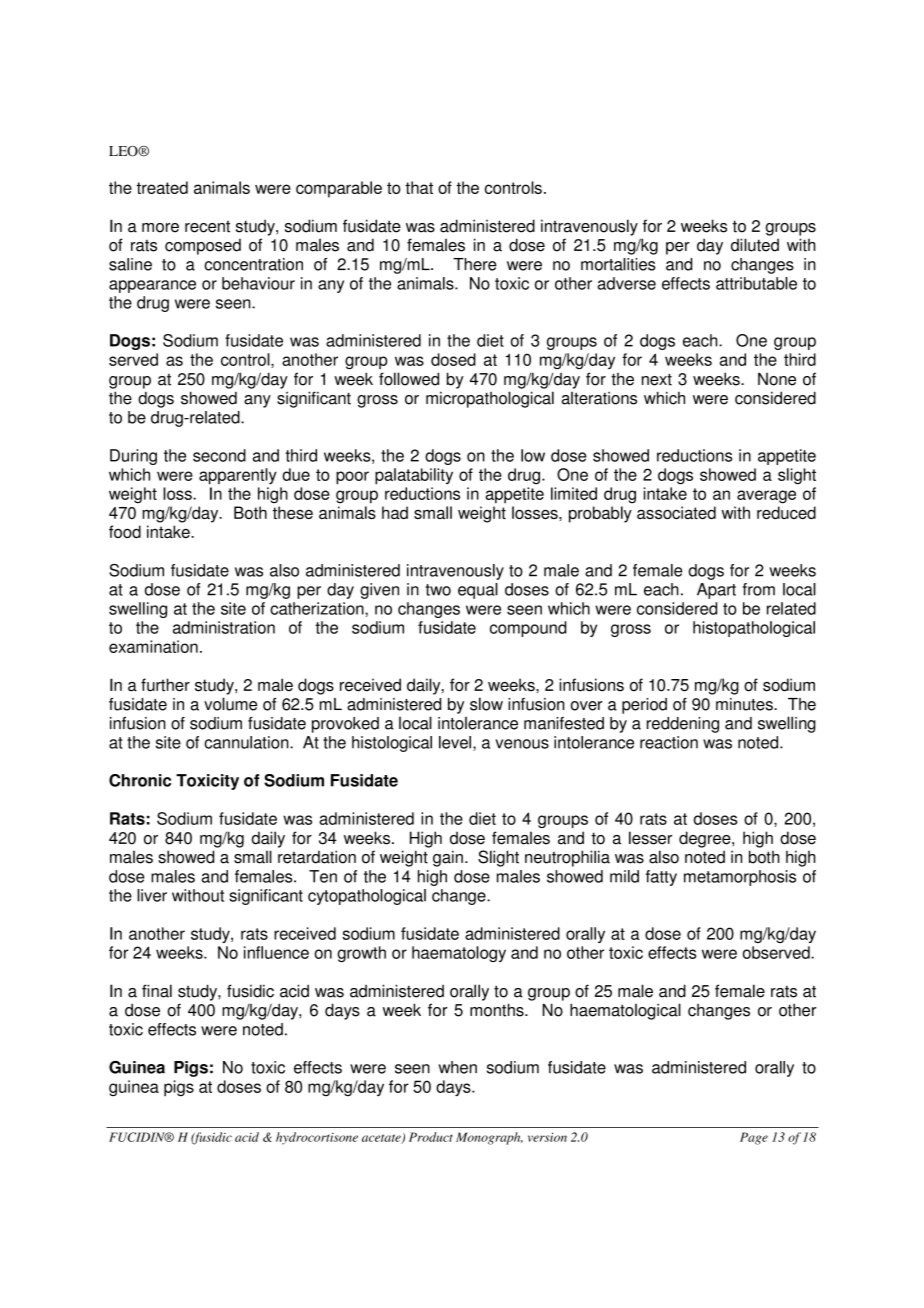 Image resolution: width=924 pixels, height=1308 pixels. What do you see at coordinates (414, 476) in the screenshot?
I see `palatability` at bounding box center [414, 476].
